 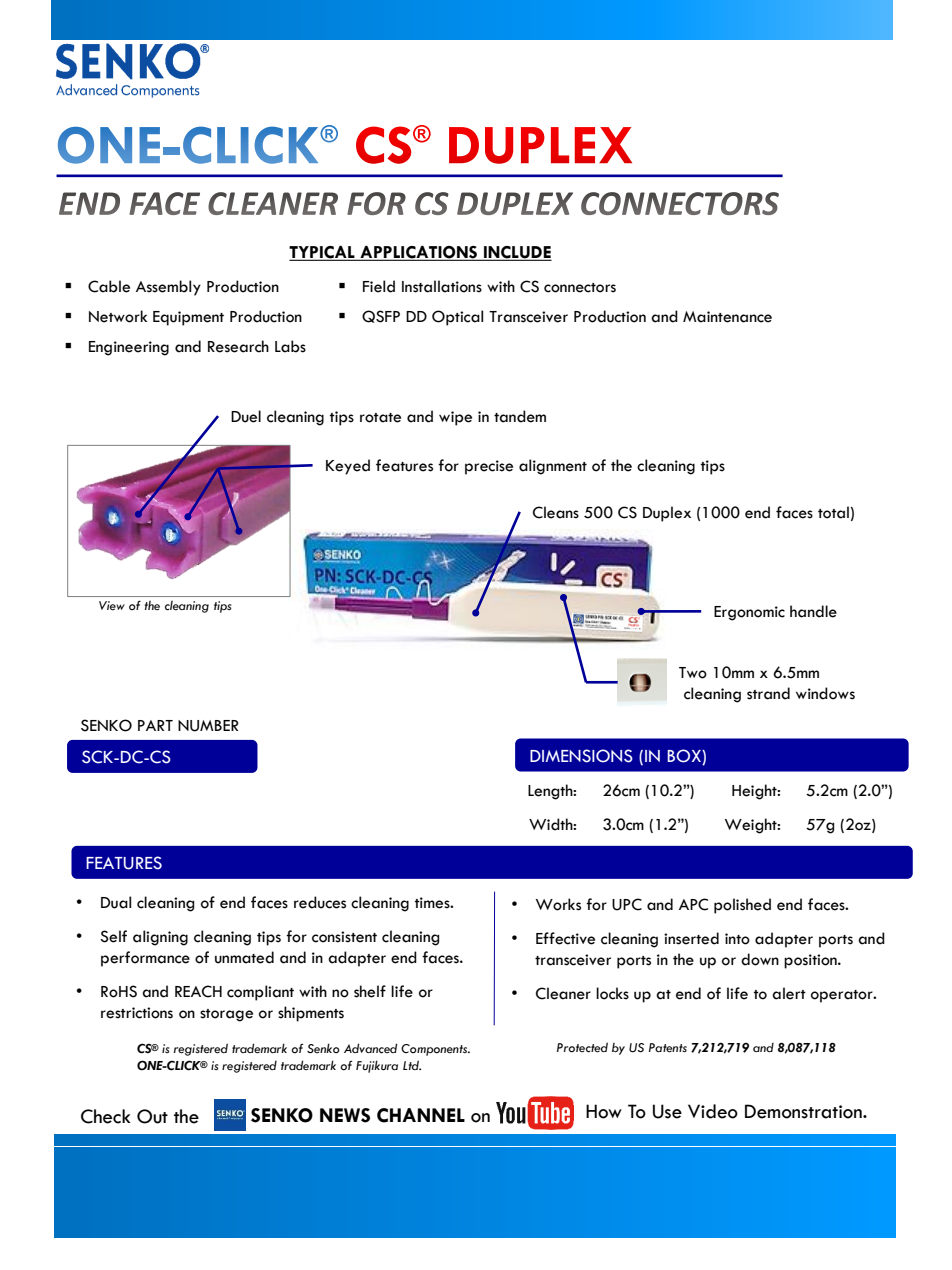 What do you see at coordinates (421, 1115) in the screenshot?
I see `CHANNEL` at bounding box center [421, 1115].
